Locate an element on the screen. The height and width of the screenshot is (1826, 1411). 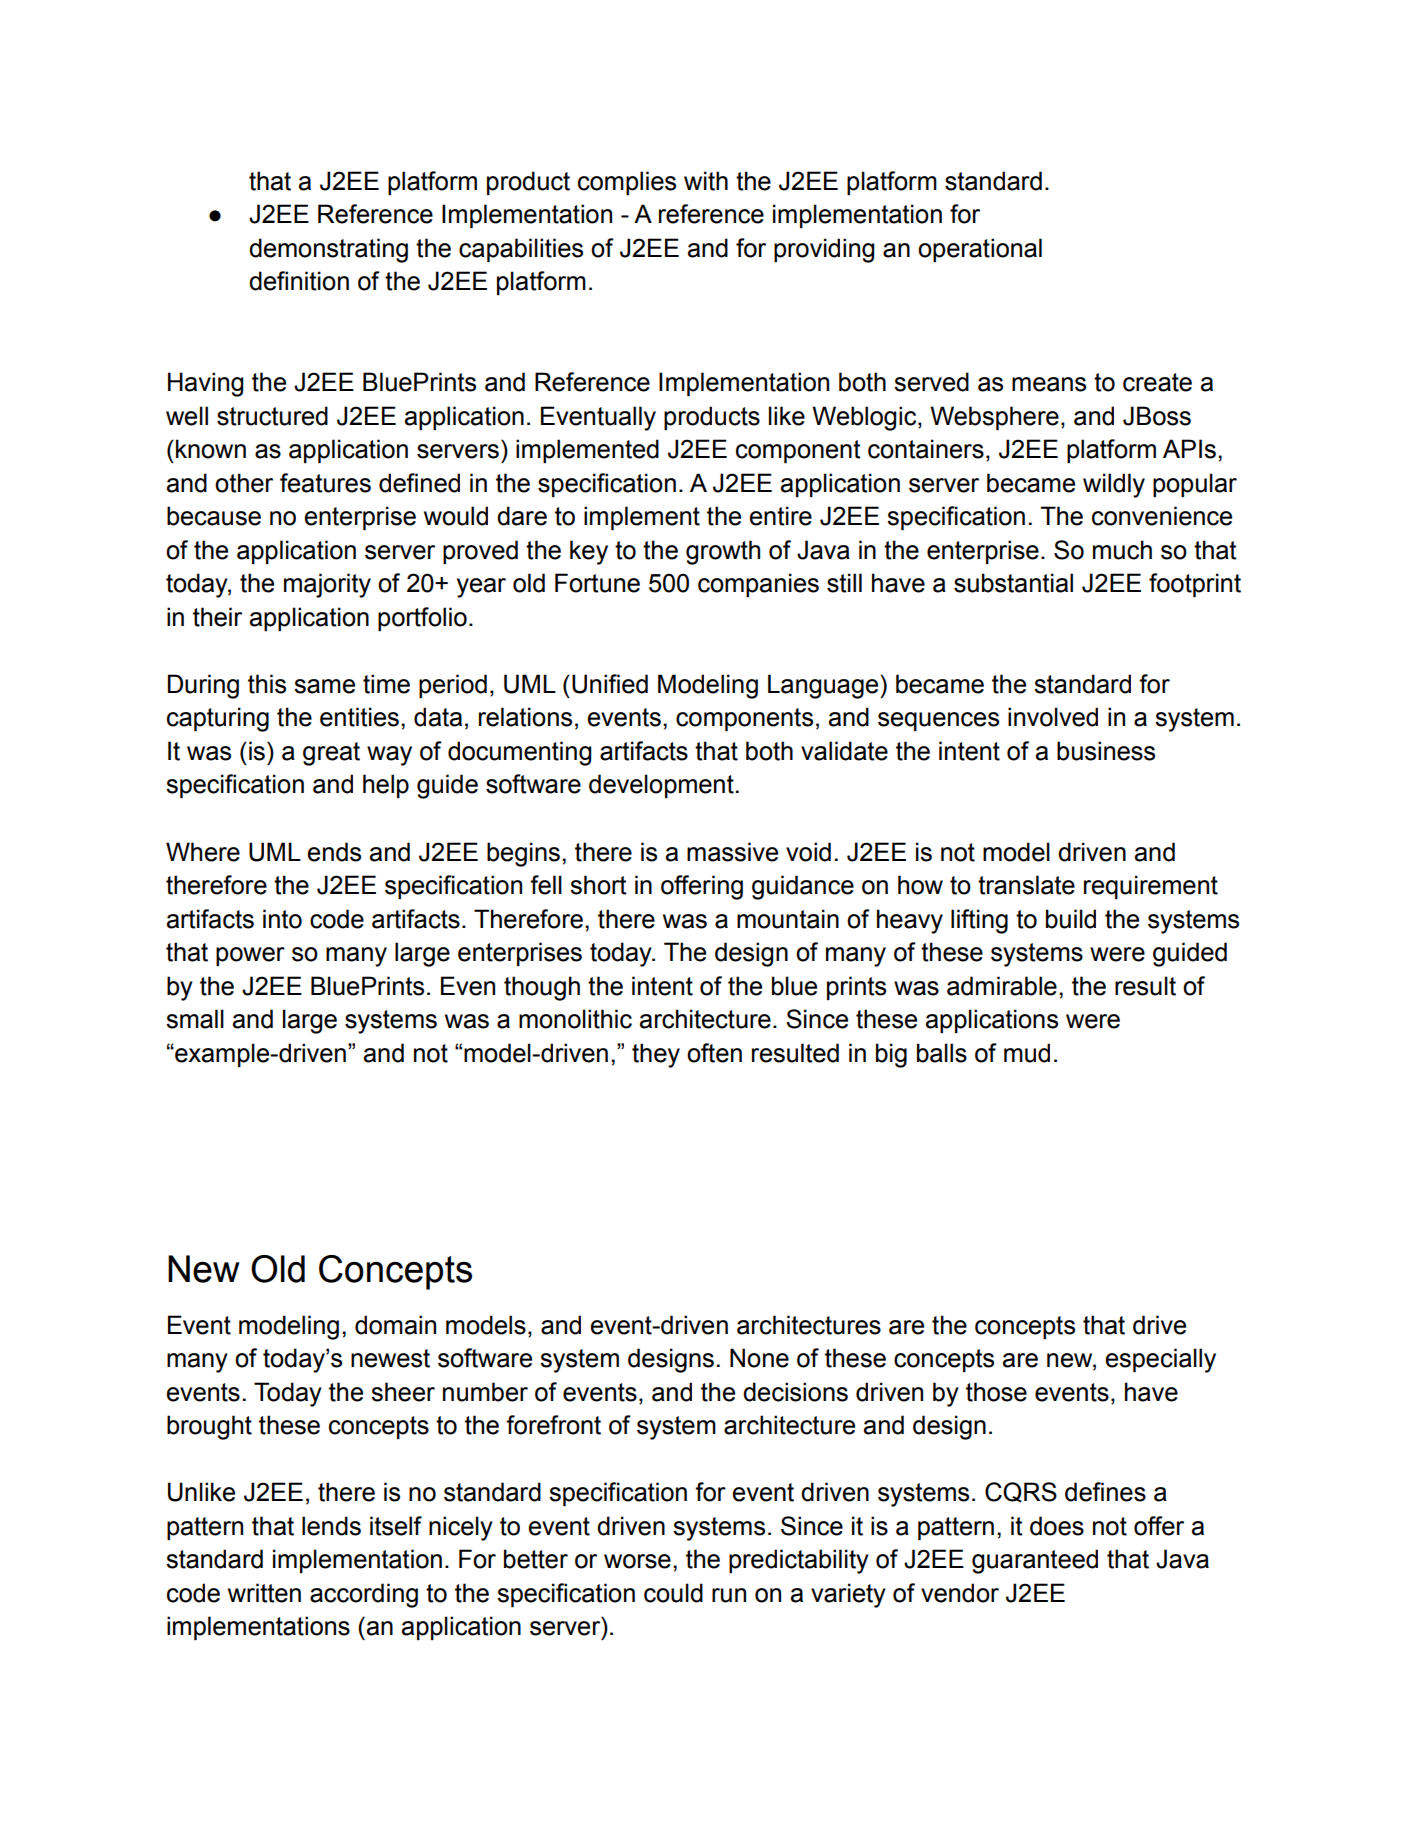
demonstrating is located at coordinates (328, 250).
